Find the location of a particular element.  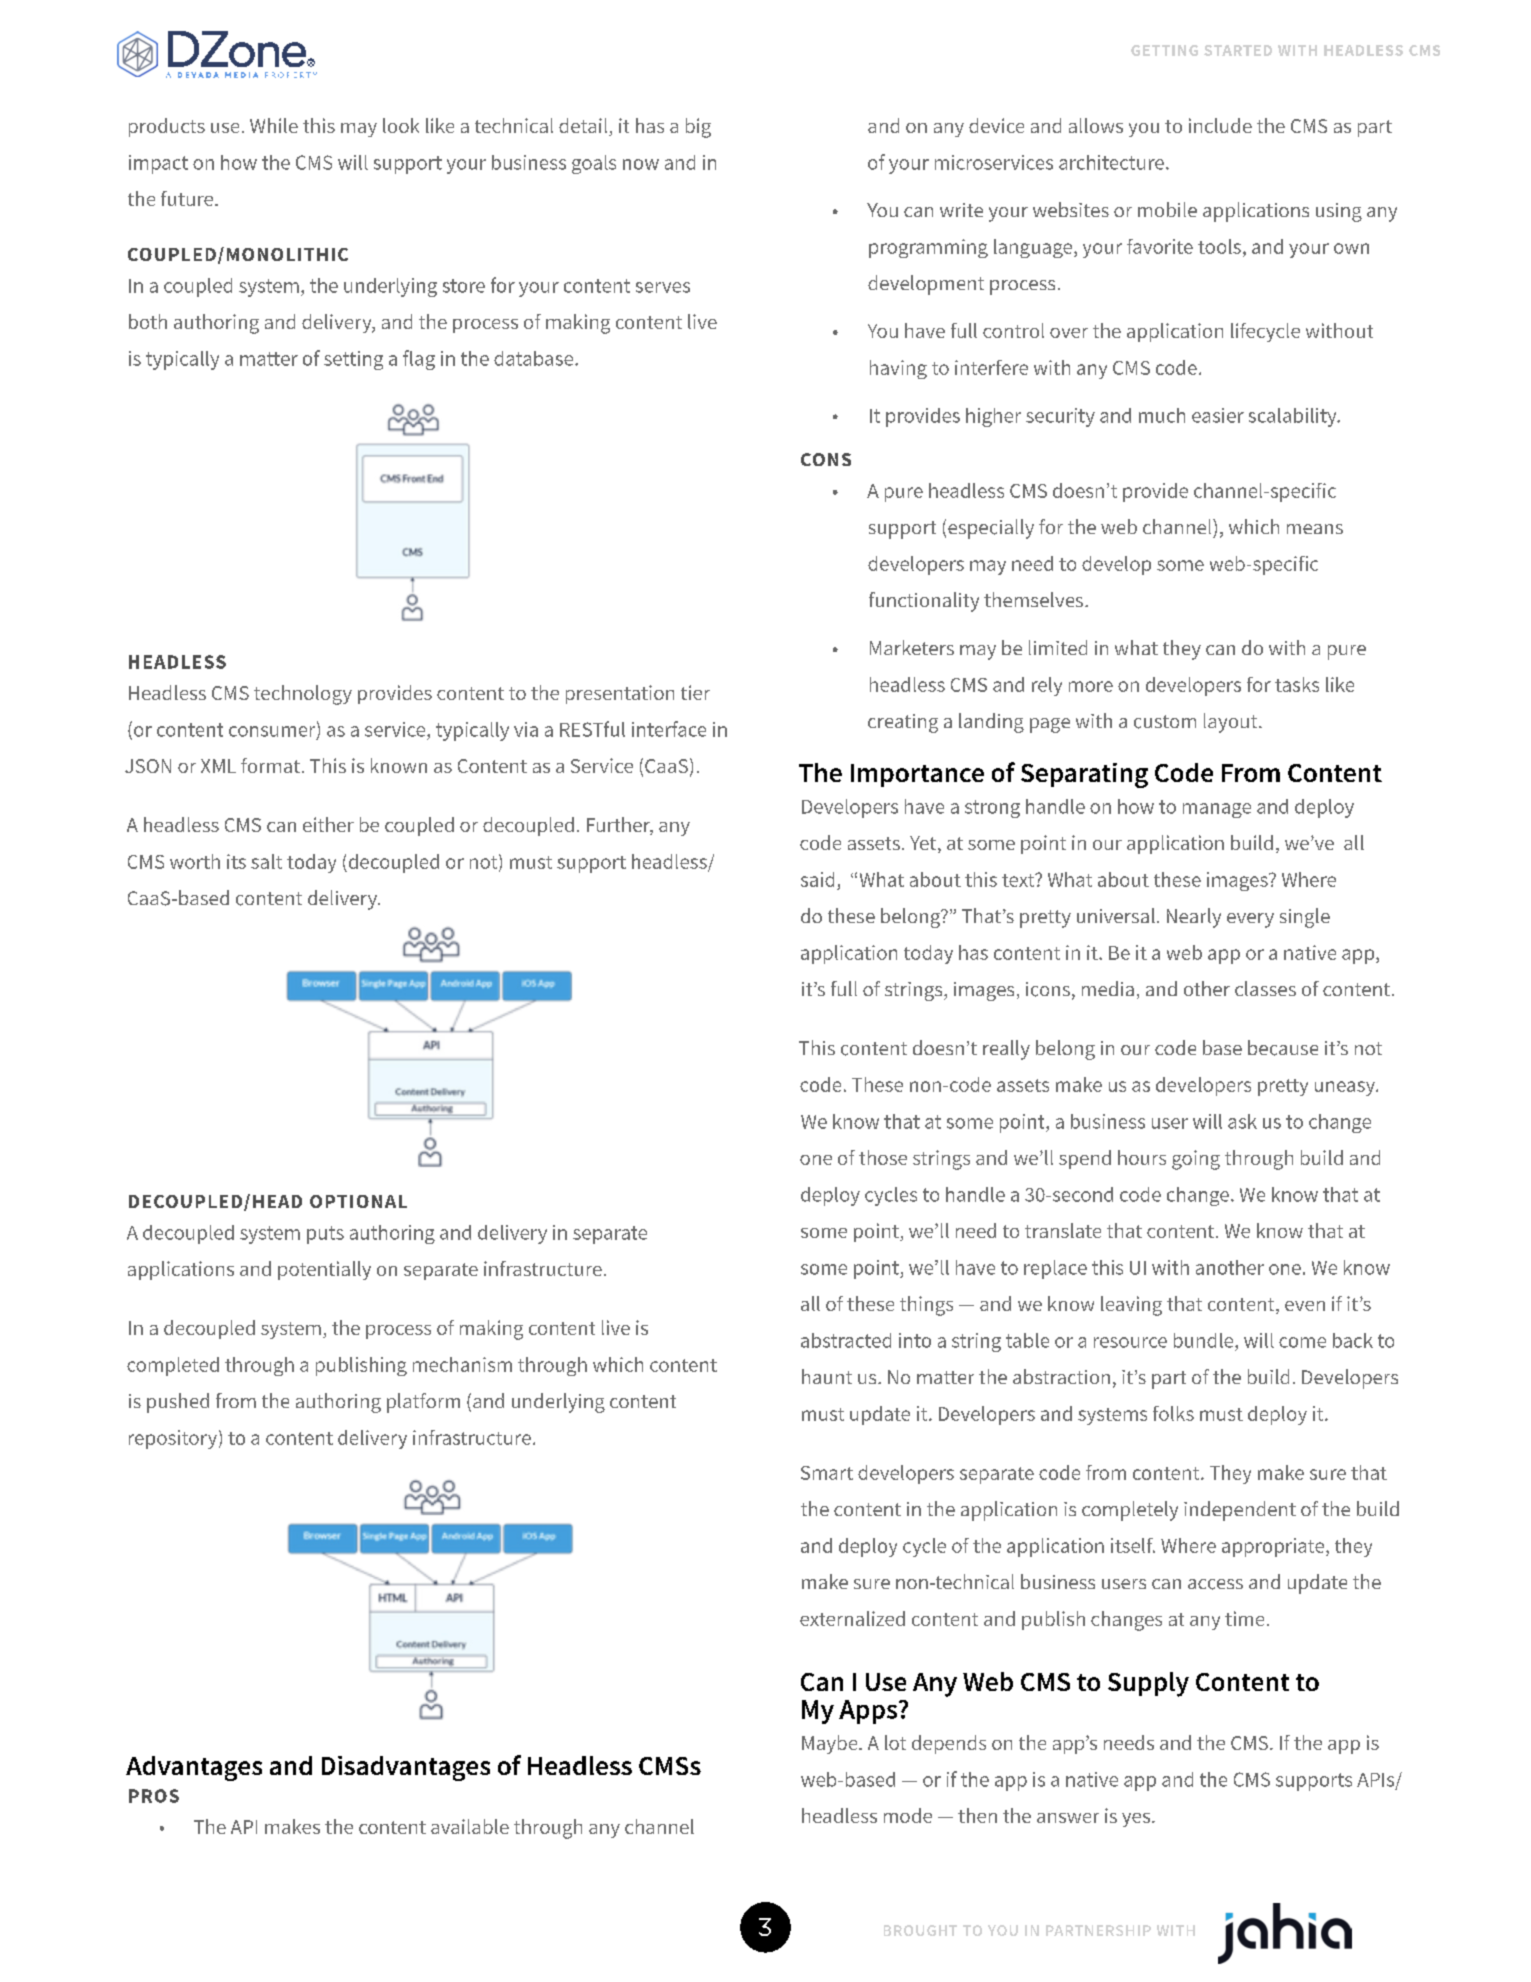

Smart is located at coordinates (827, 1473).
